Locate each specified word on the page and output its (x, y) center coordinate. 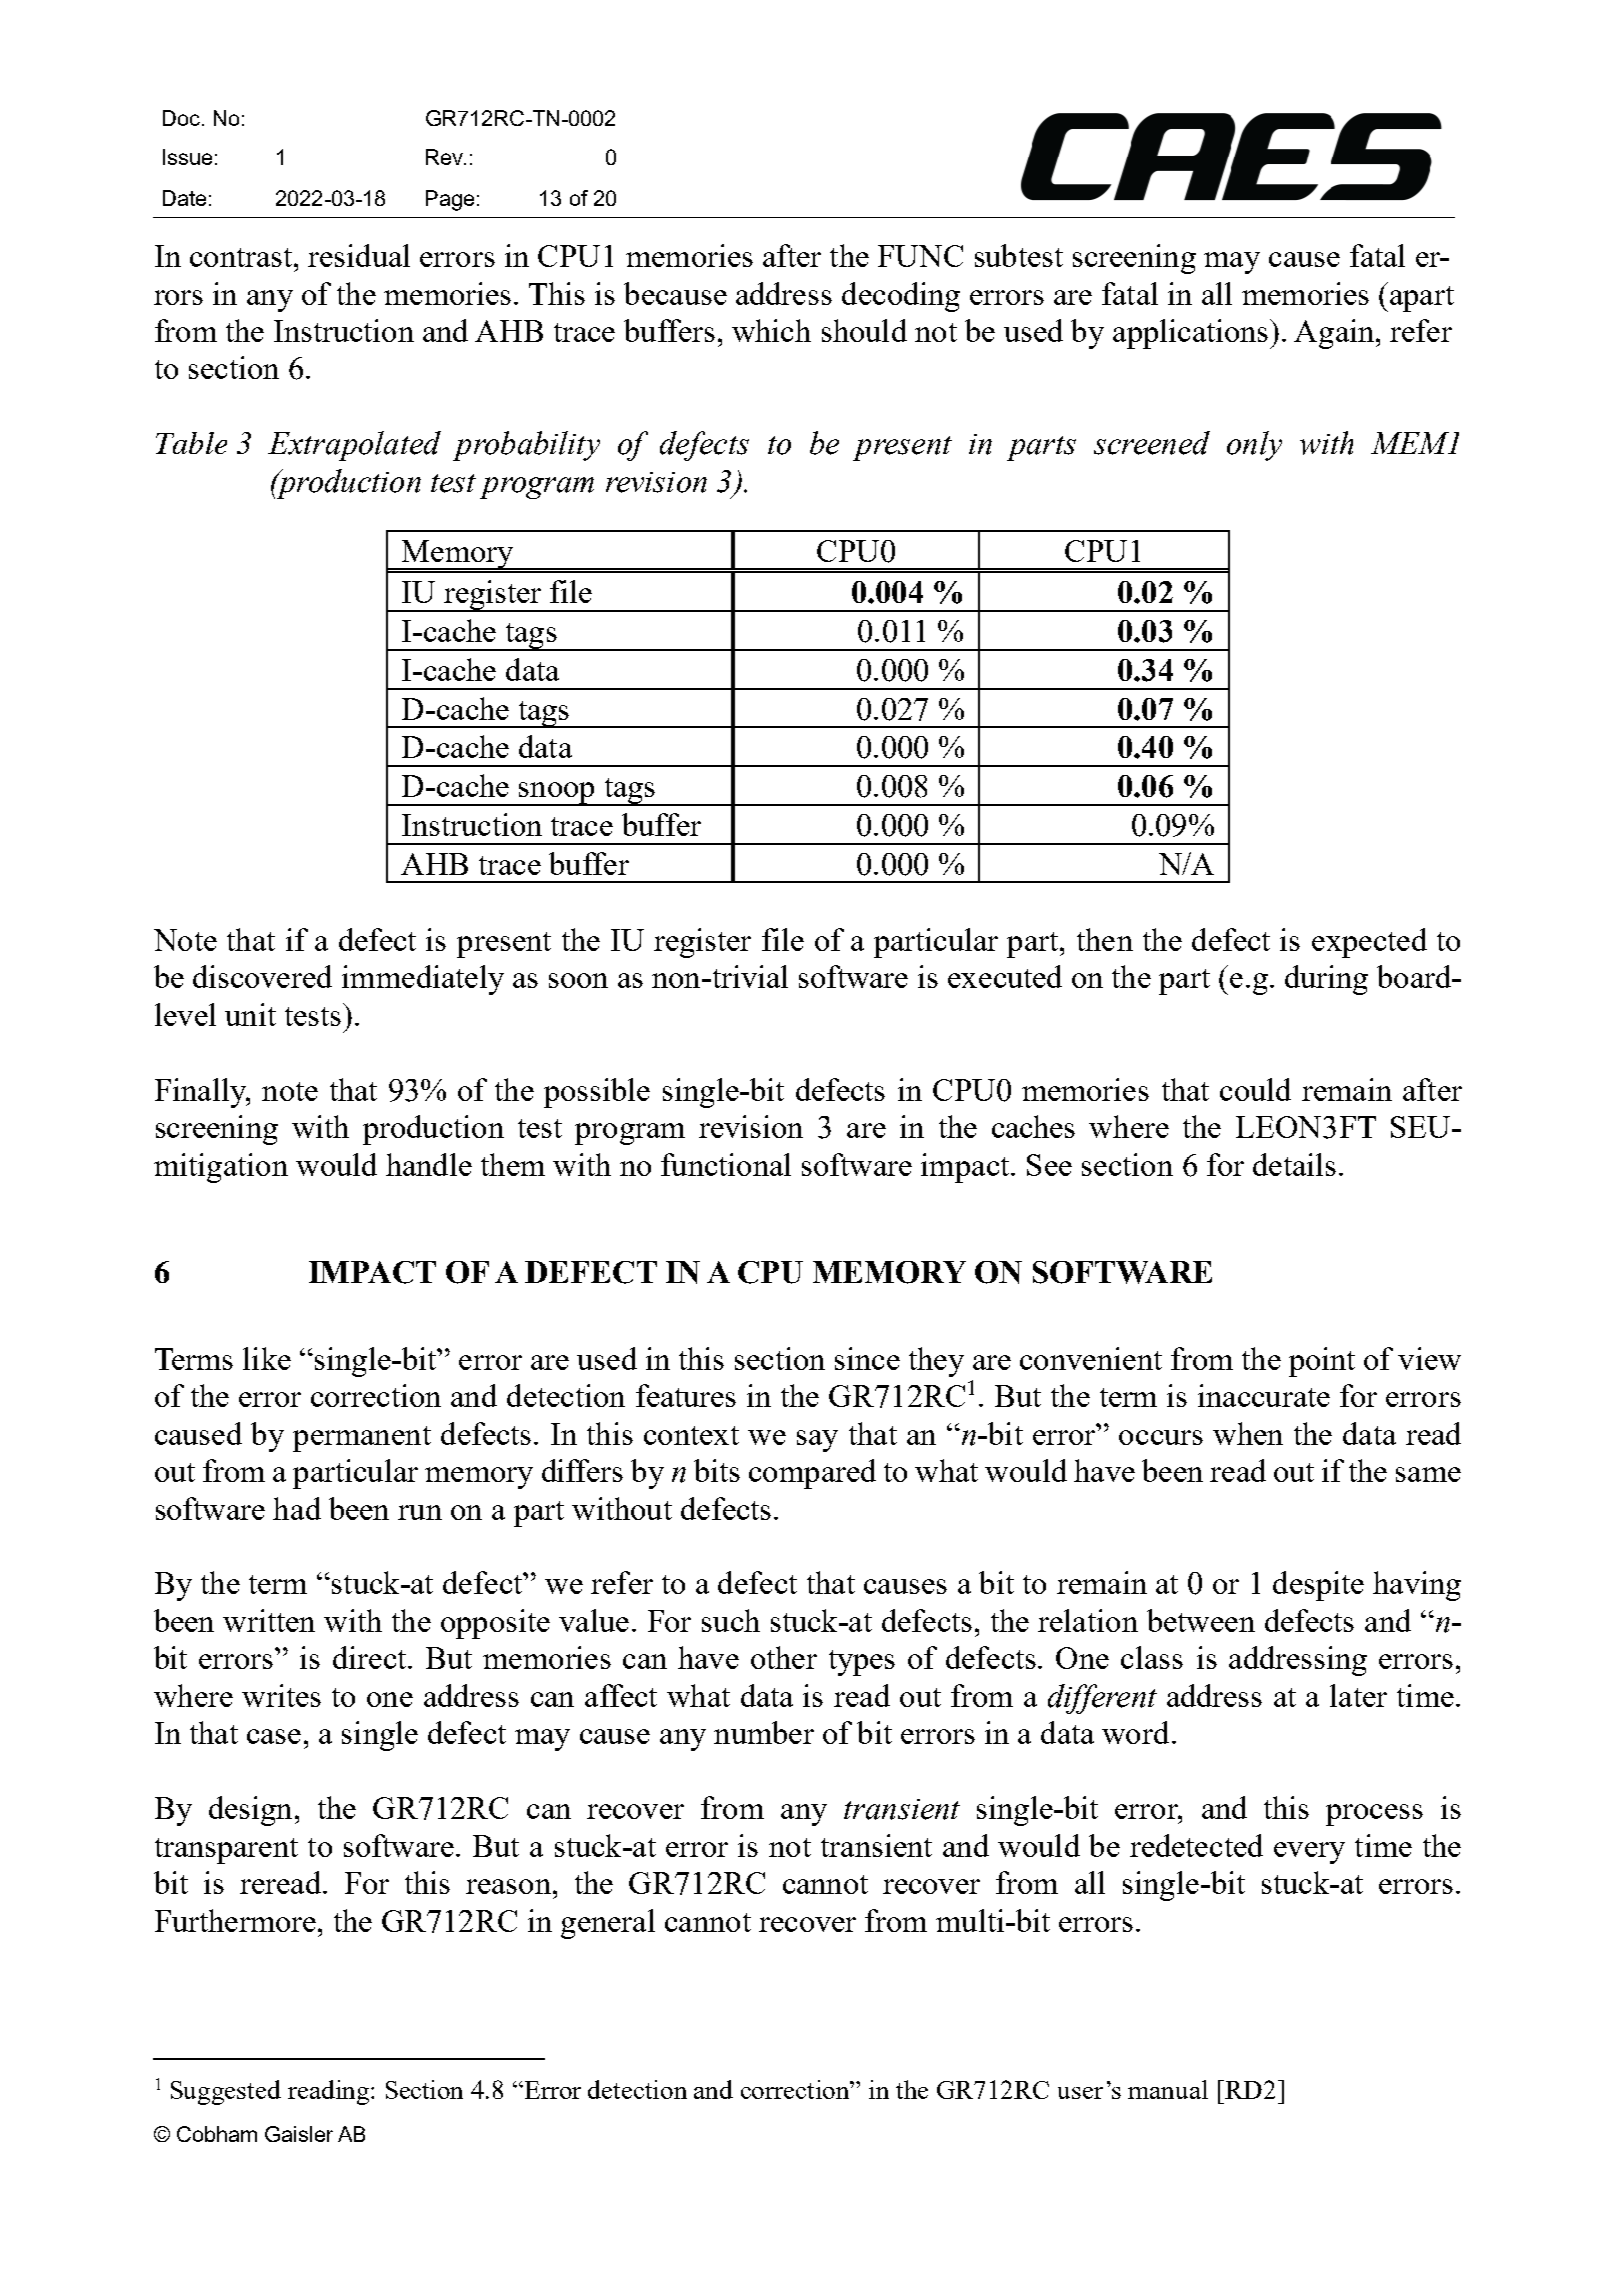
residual (359, 255)
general (608, 1924)
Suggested (226, 2092)
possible (597, 1093)
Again (1334, 334)
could (1255, 1089)
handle (429, 1164)
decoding (901, 297)
